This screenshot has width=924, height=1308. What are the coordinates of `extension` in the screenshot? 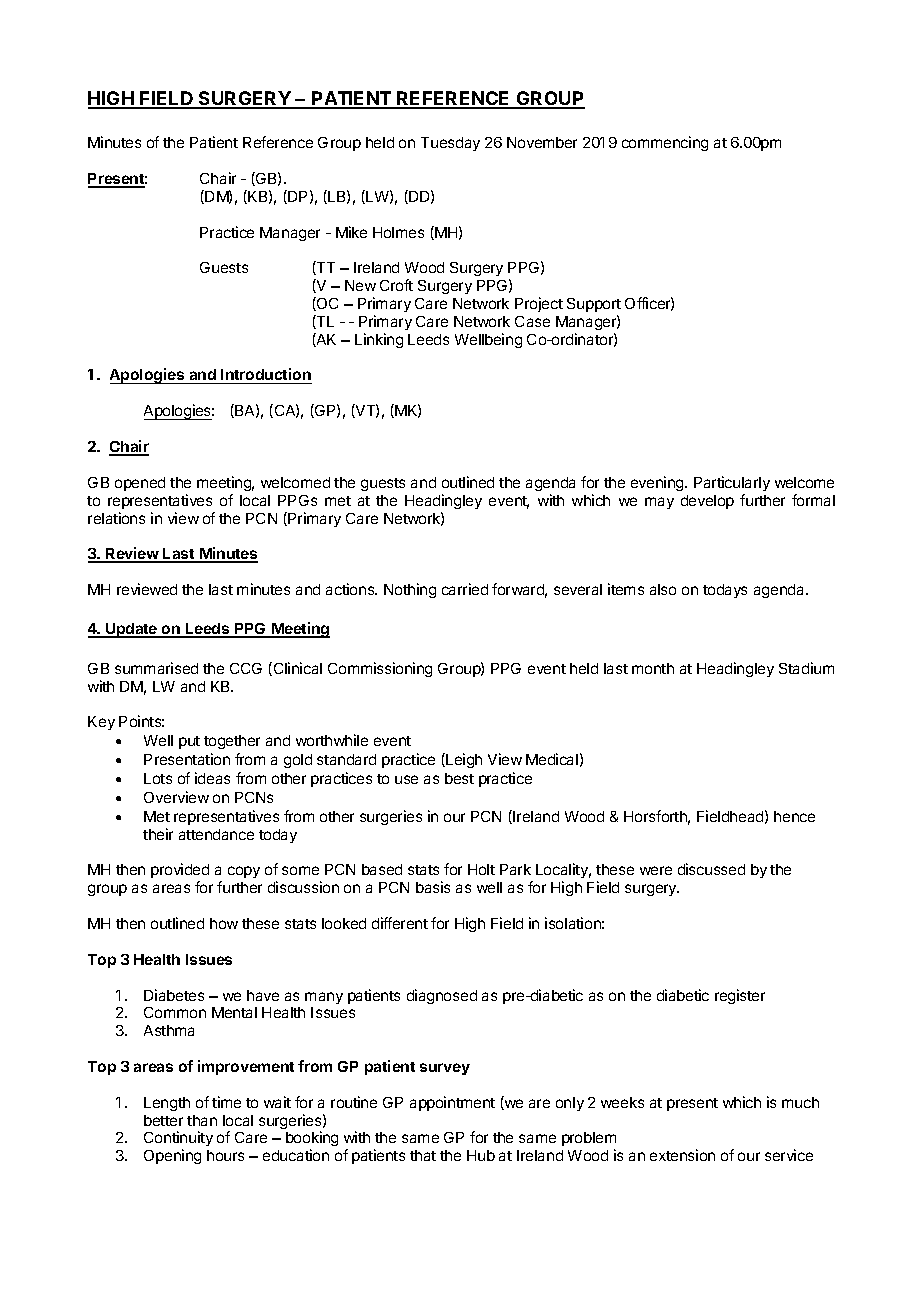 It's located at (682, 1155).
